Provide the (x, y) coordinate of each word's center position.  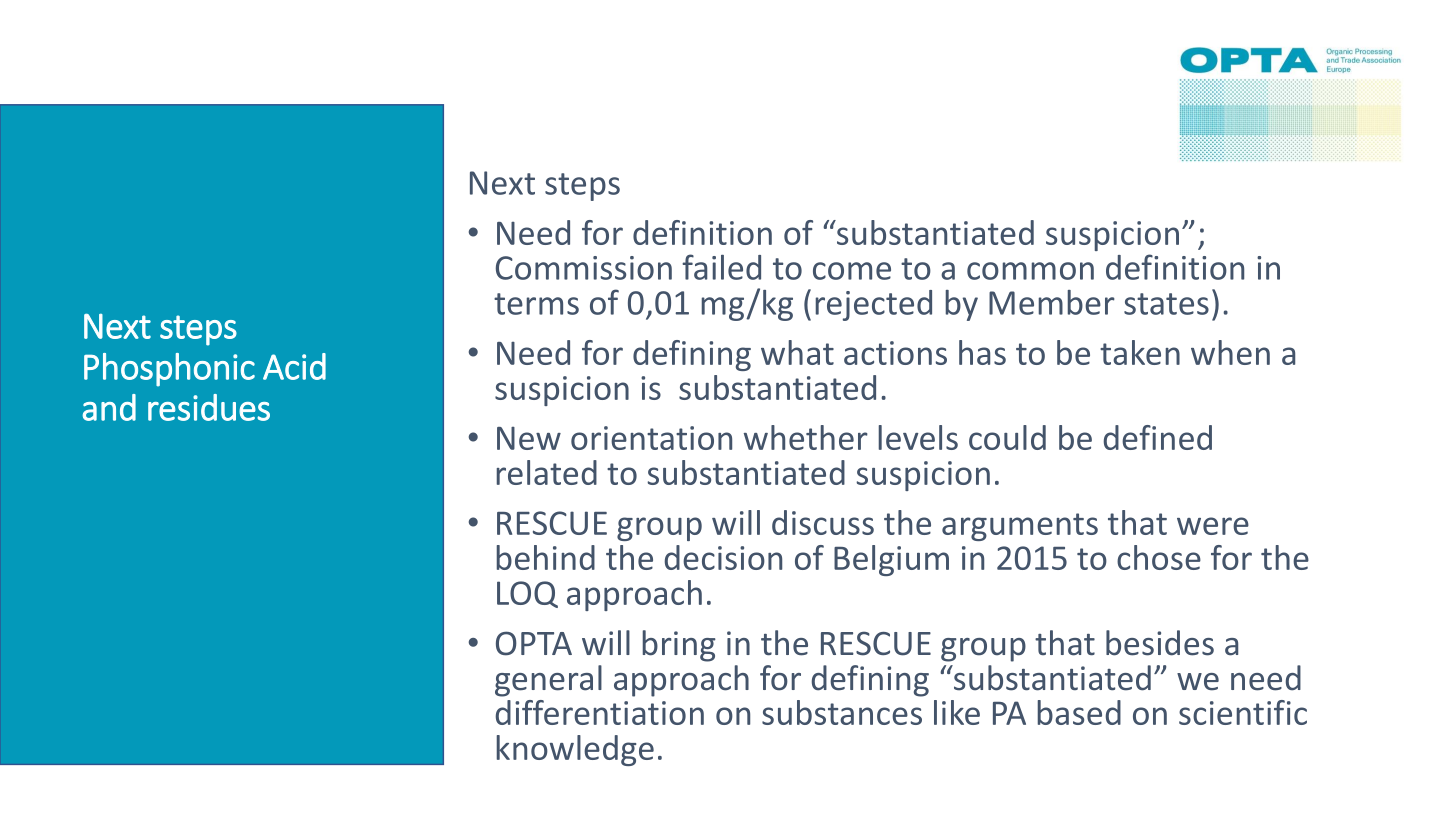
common (1030, 271)
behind (546, 557)
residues (209, 407)
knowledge (575, 750)
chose (1159, 557)
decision (723, 557)
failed (721, 267)
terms (536, 304)
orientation (651, 438)
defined (1158, 437)
